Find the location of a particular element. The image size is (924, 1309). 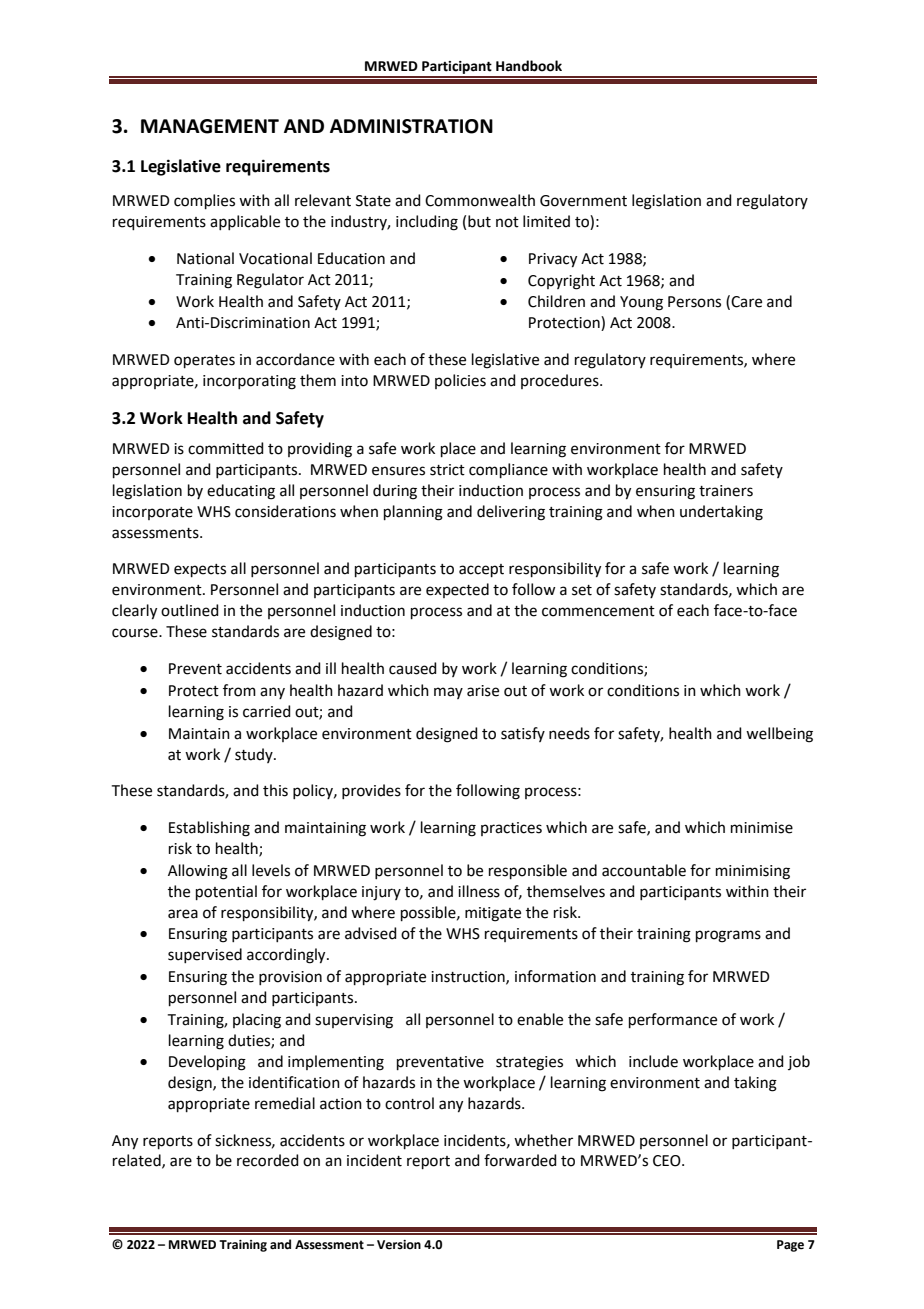

ADMINISTRATION is located at coordinates (411, 126).
